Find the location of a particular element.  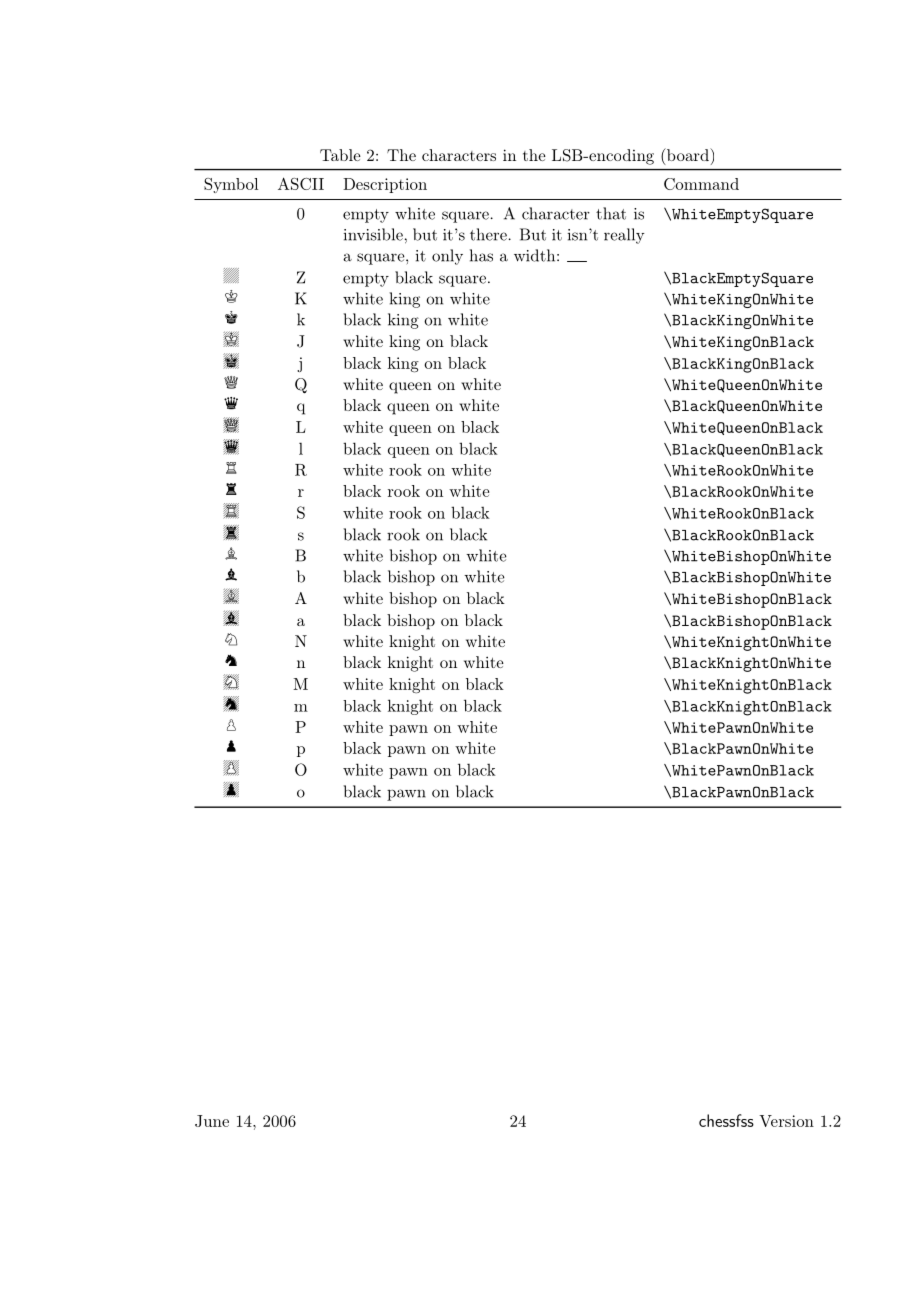

there is located at coordinates (488, 234).
